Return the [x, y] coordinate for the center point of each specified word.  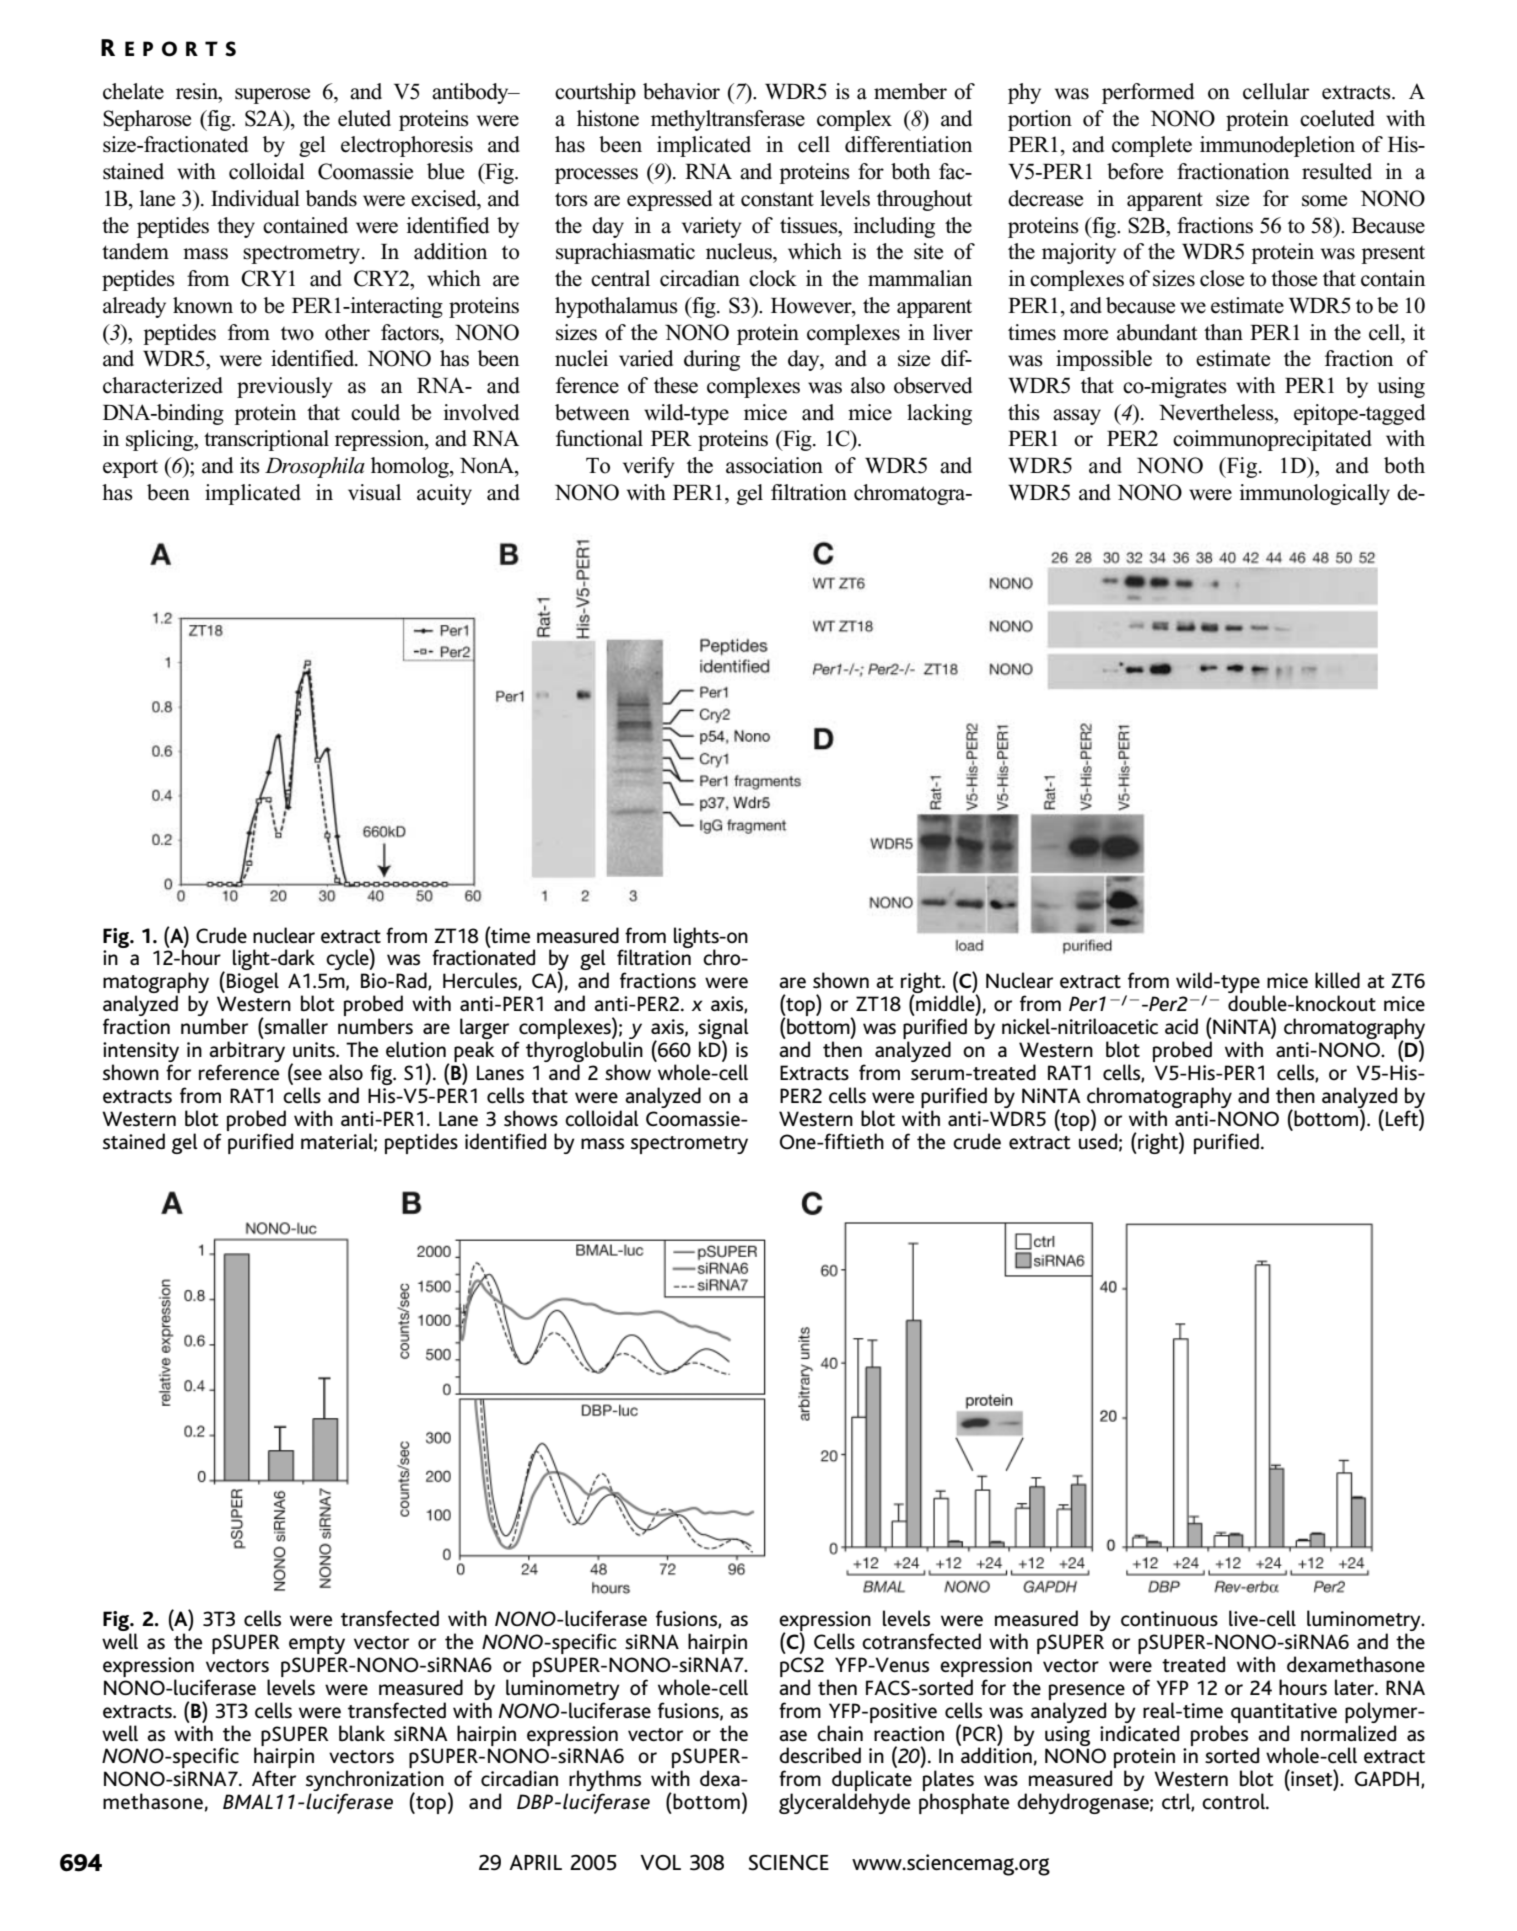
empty [317, 1645]
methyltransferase [728, 120]
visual [374, 492]
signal [723, 1030]
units [315, 1050]
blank [362, 1733]
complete [1152, 146]
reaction [909, 1734]
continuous [1169, 1619]
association [774, 465]
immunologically [1315, 494]
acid [1181, 1026]
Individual [255, 198]
